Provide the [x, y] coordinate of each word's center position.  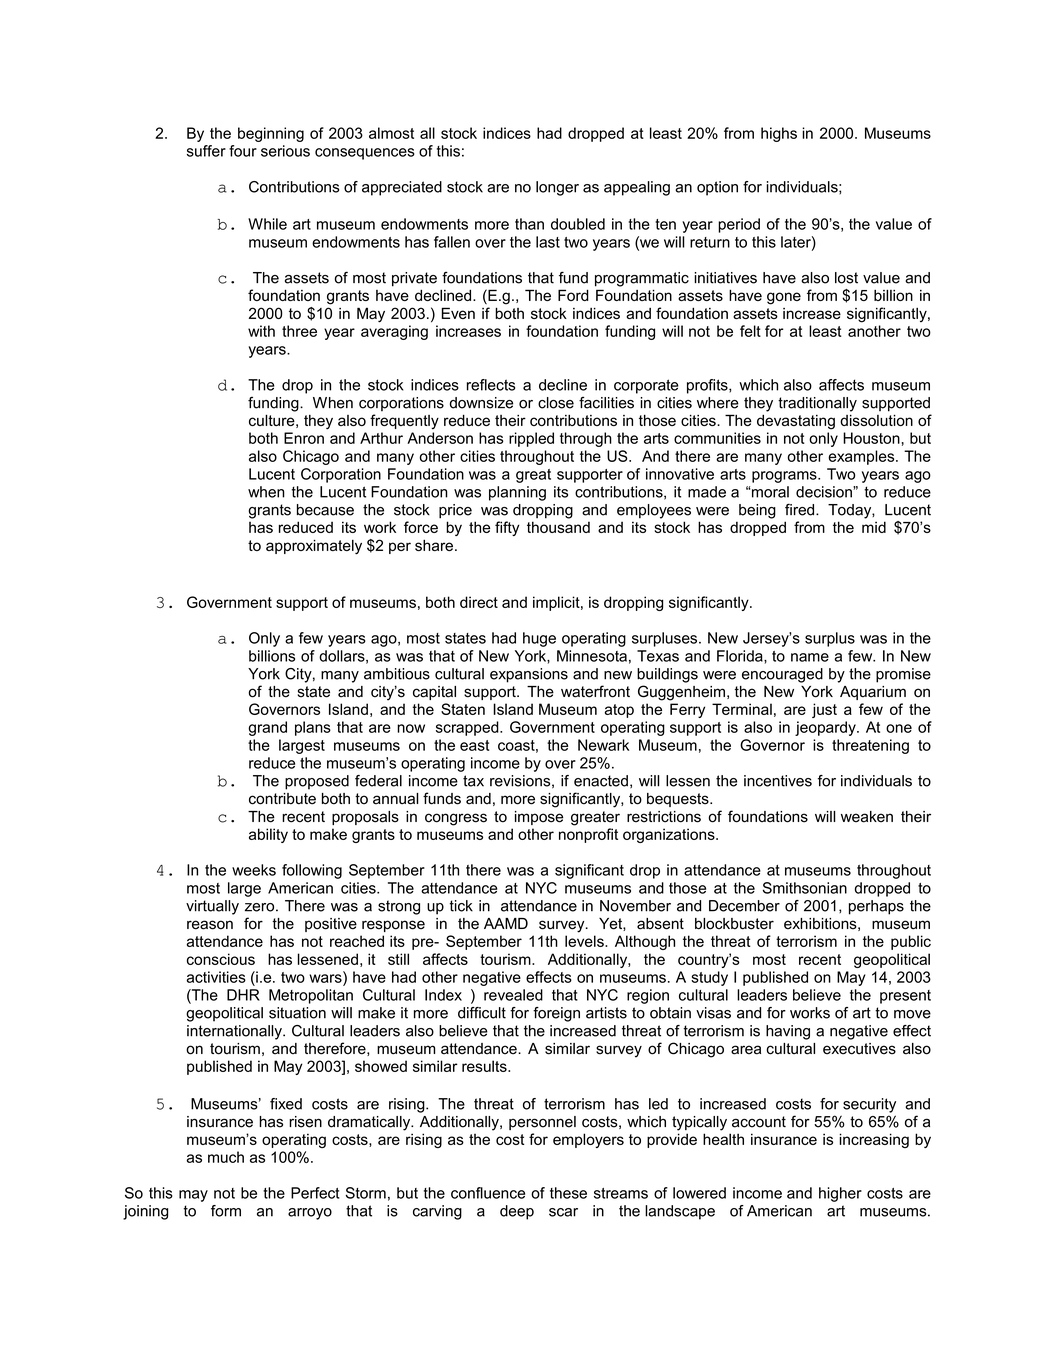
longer [557, 188]
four [243, 151]
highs [779, 134]
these [568, 1193]
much [226, 1157]
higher [840, 1194]
